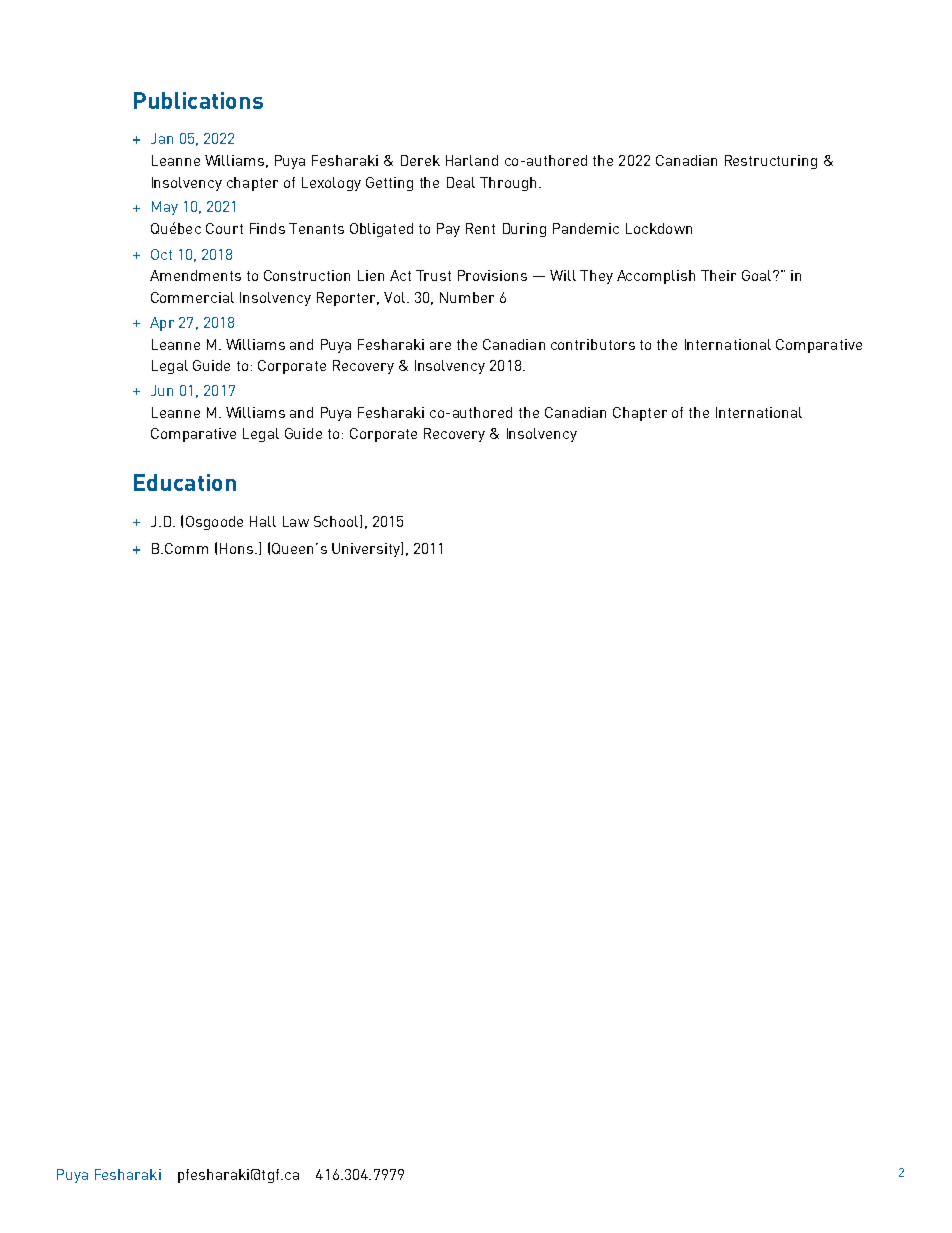 This page has width=952, height=1233. I want to click on Harland, so click(472, 160).
